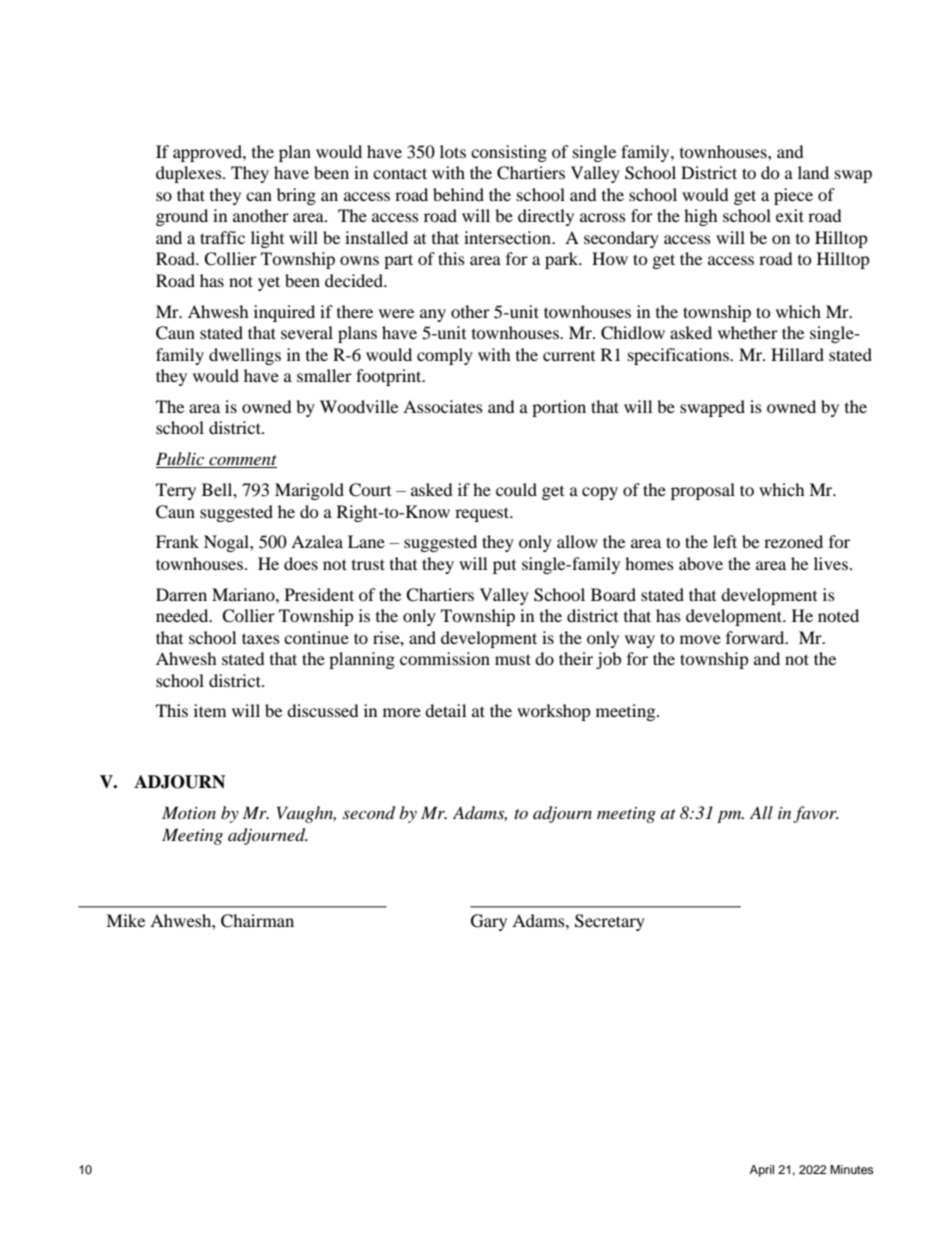 Image resolution: width=952 pixels, height=1233 pixels. I want to click on piece, so click(793, 196).
